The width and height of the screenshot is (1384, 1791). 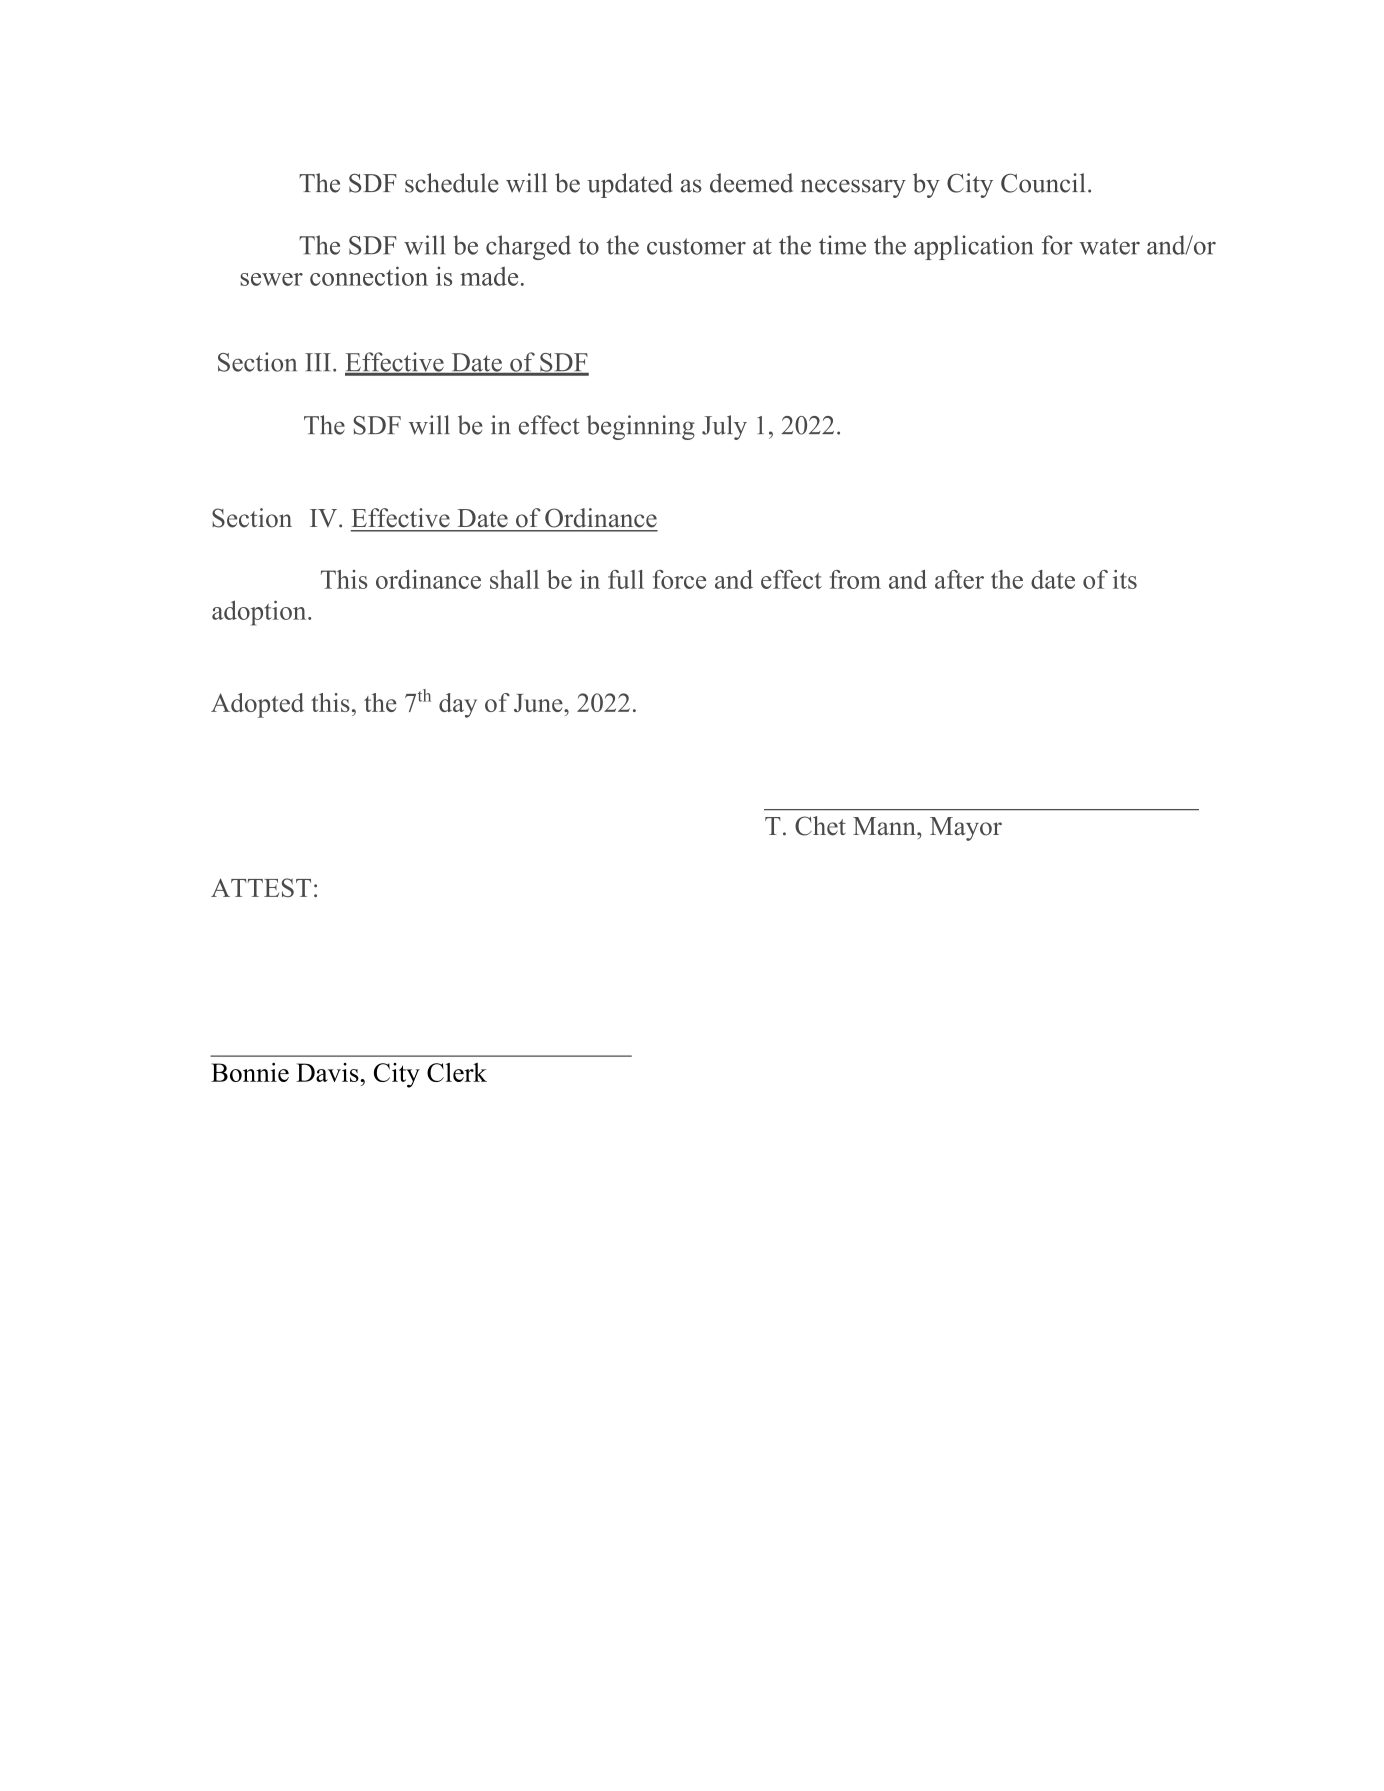 What do you see at coordinates (966, 829) in the screenshot?
I see `Mayor` at bounding box center [966, 829].
